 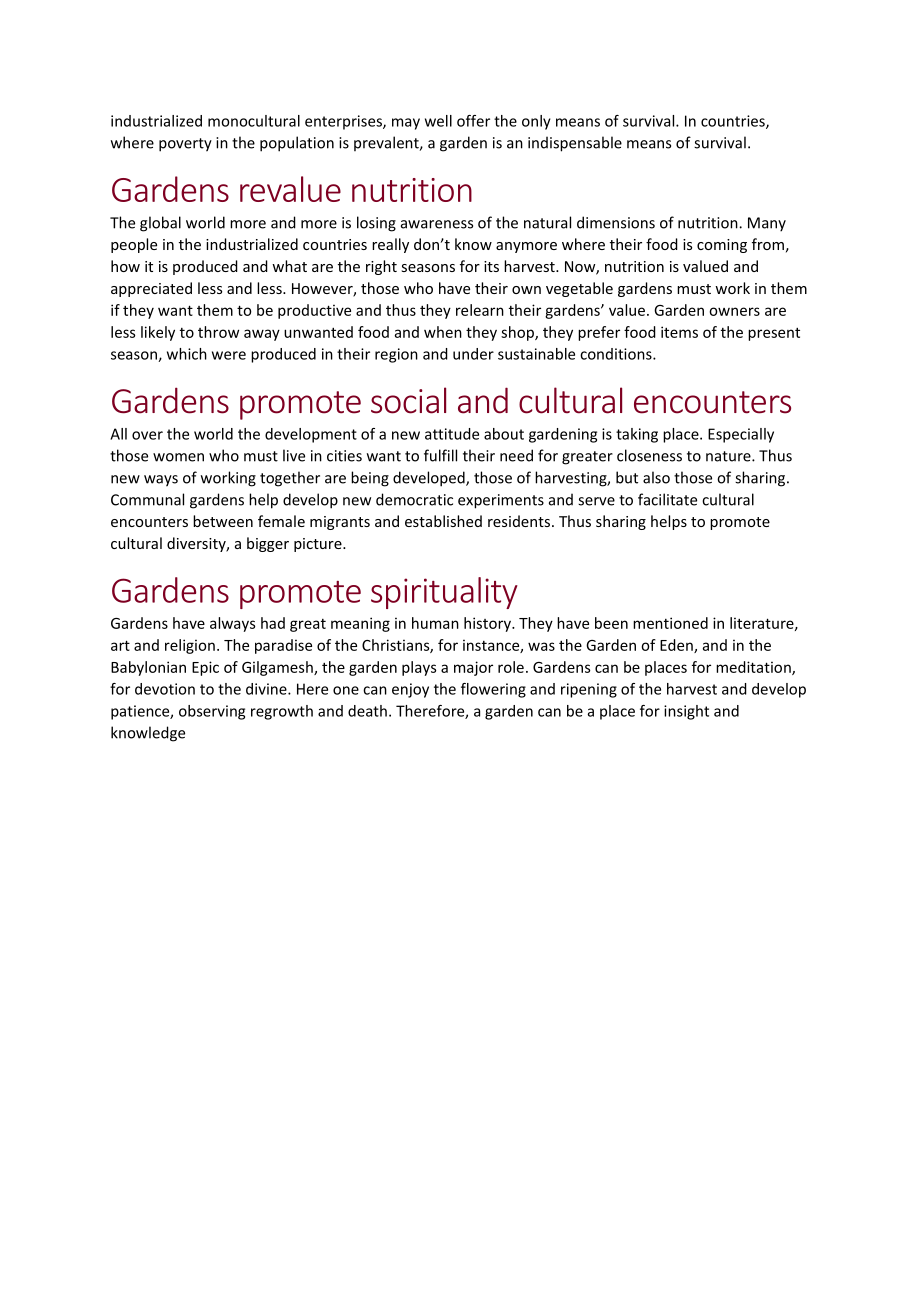 What do you see at coordinates (297, 144) in the image?
I see `population` at bounding box center [297, 144].
